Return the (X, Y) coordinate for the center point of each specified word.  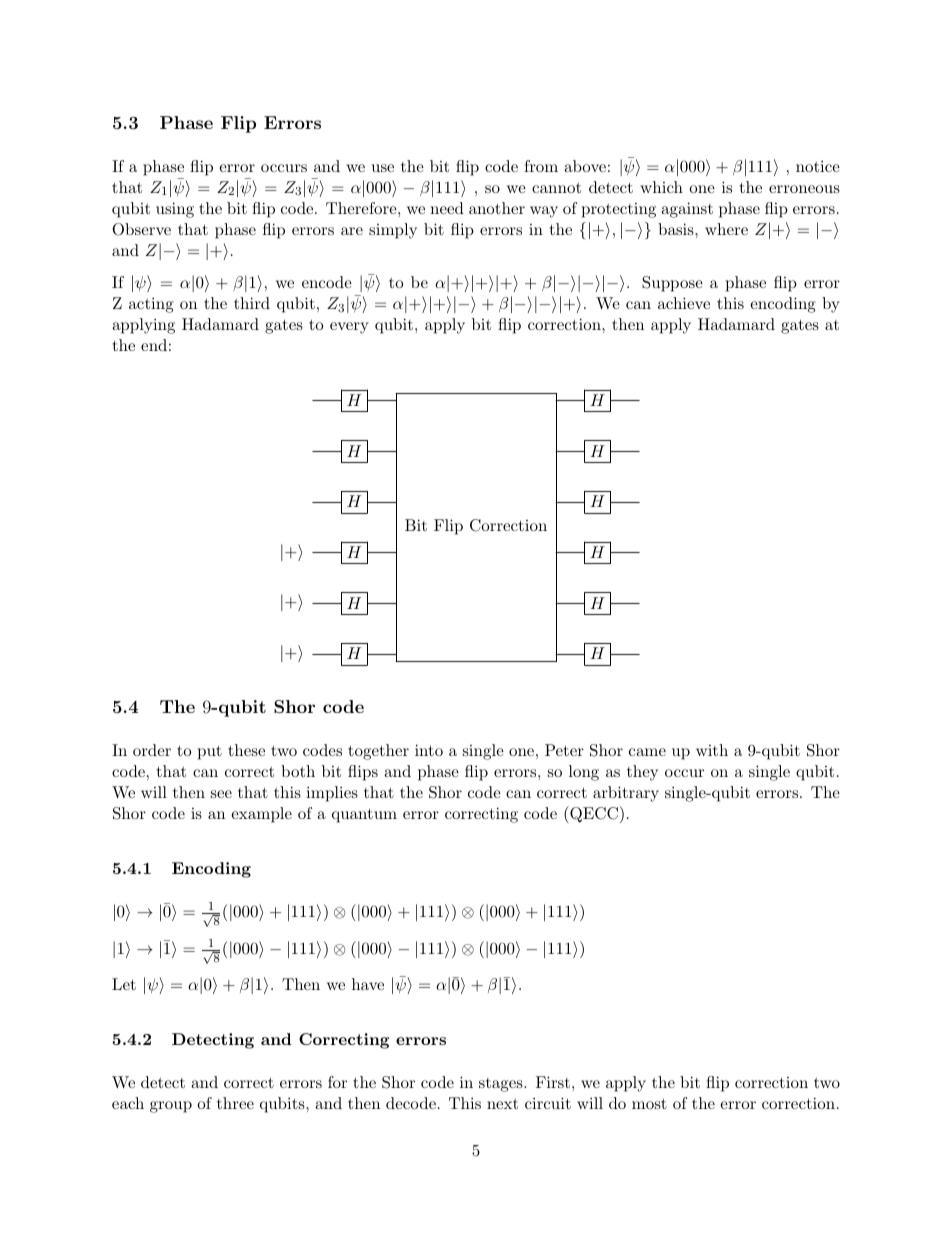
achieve (684, 303)
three (235, 1103)
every (349, 328)
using (175, 210)
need (447, 208)
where (726, 229)
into (429, 750)
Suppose (672, 284)
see (221, 794)
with (712, 750)
